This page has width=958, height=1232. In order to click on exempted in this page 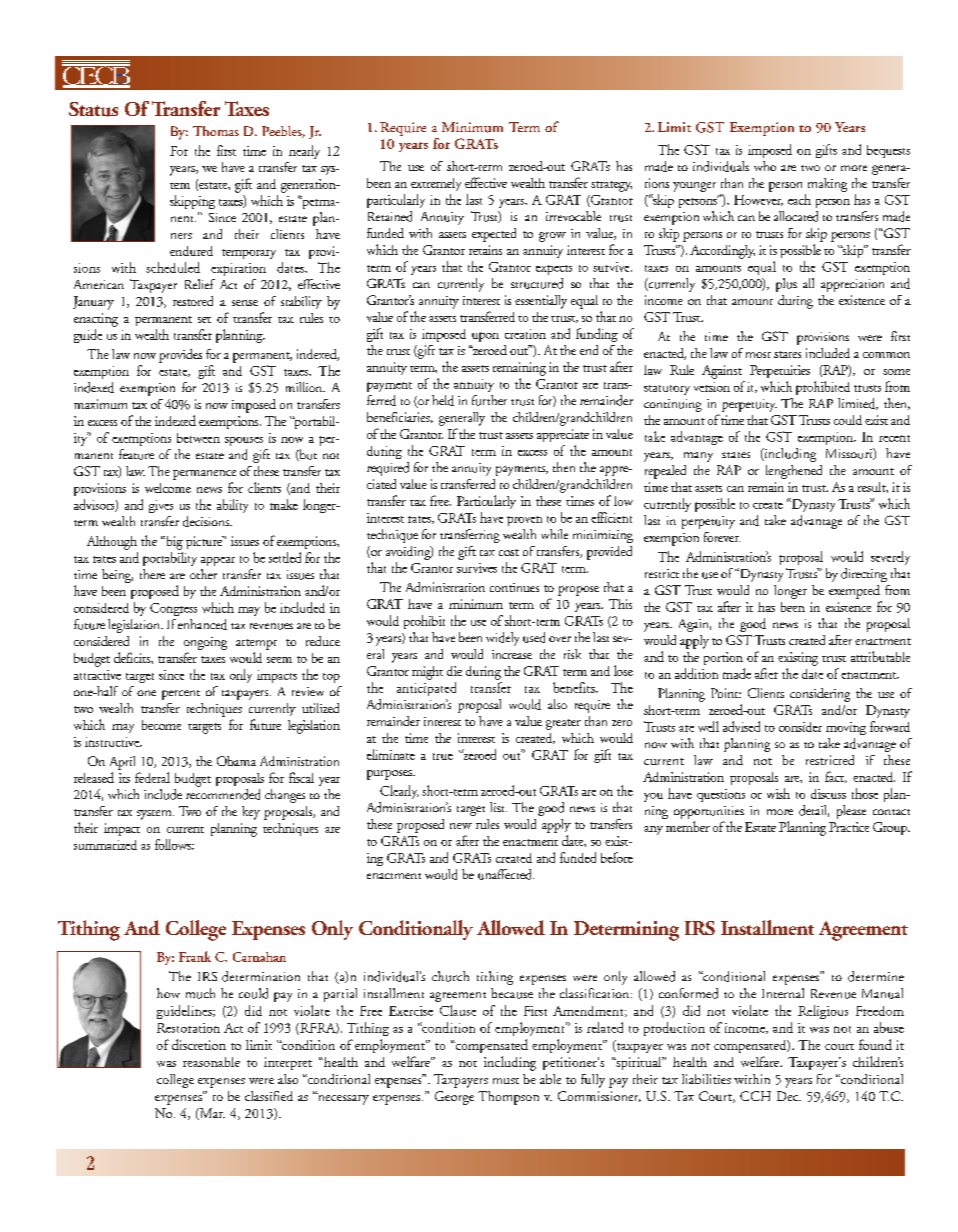, I will do `click(854, 592)`.
